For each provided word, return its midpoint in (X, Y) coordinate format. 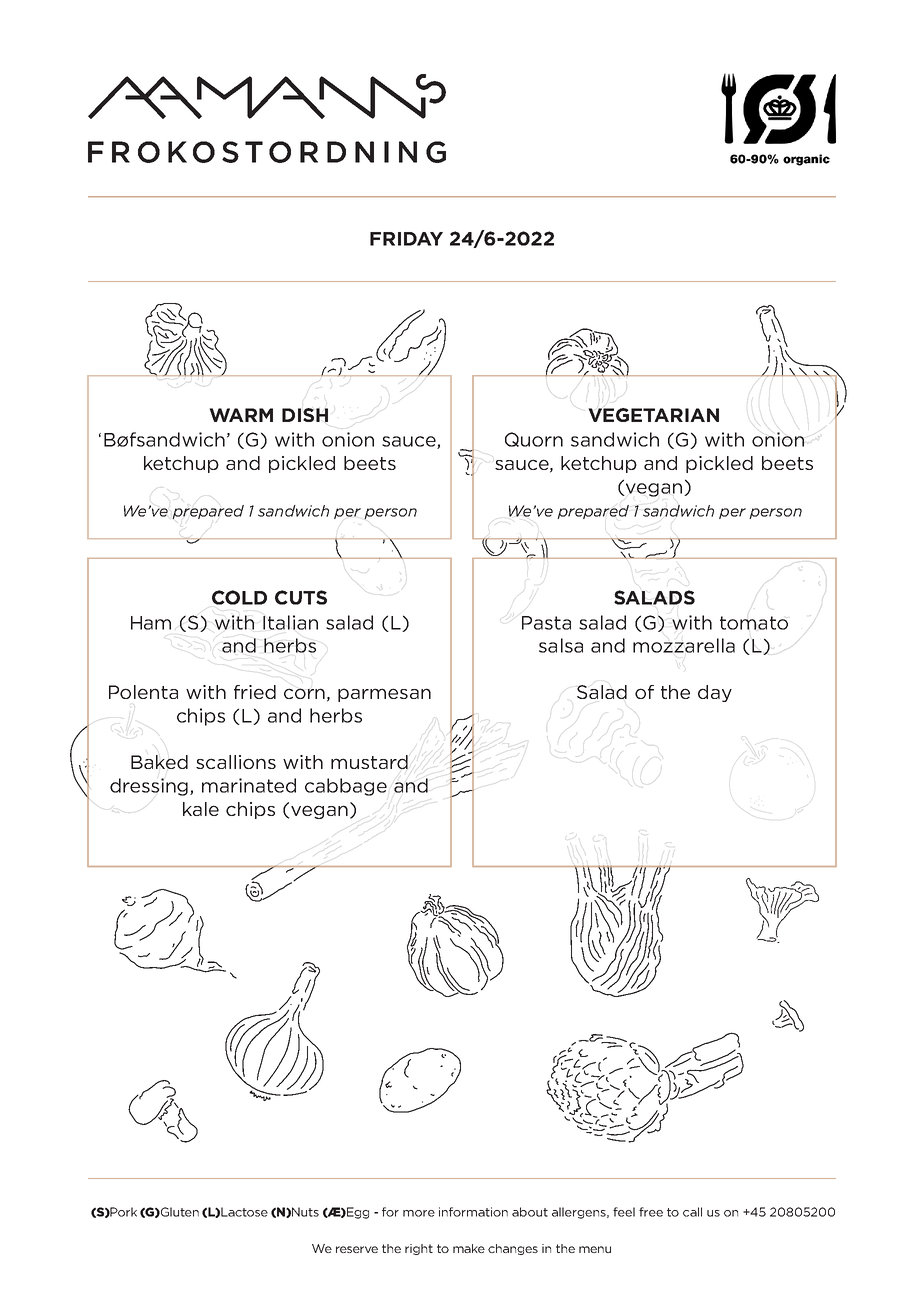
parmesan (384, 695)
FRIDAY (406, 239)
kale (201, 809)
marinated (249, 785)
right (419, 1249)
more (419, 1213)
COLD (239, 597)
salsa (561, 645)
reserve (357, 1249)
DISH (305, 415)
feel (624, 1212)
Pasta (546, 623)
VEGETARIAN (653, 415)
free (651, 1212)
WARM (241, 415)
